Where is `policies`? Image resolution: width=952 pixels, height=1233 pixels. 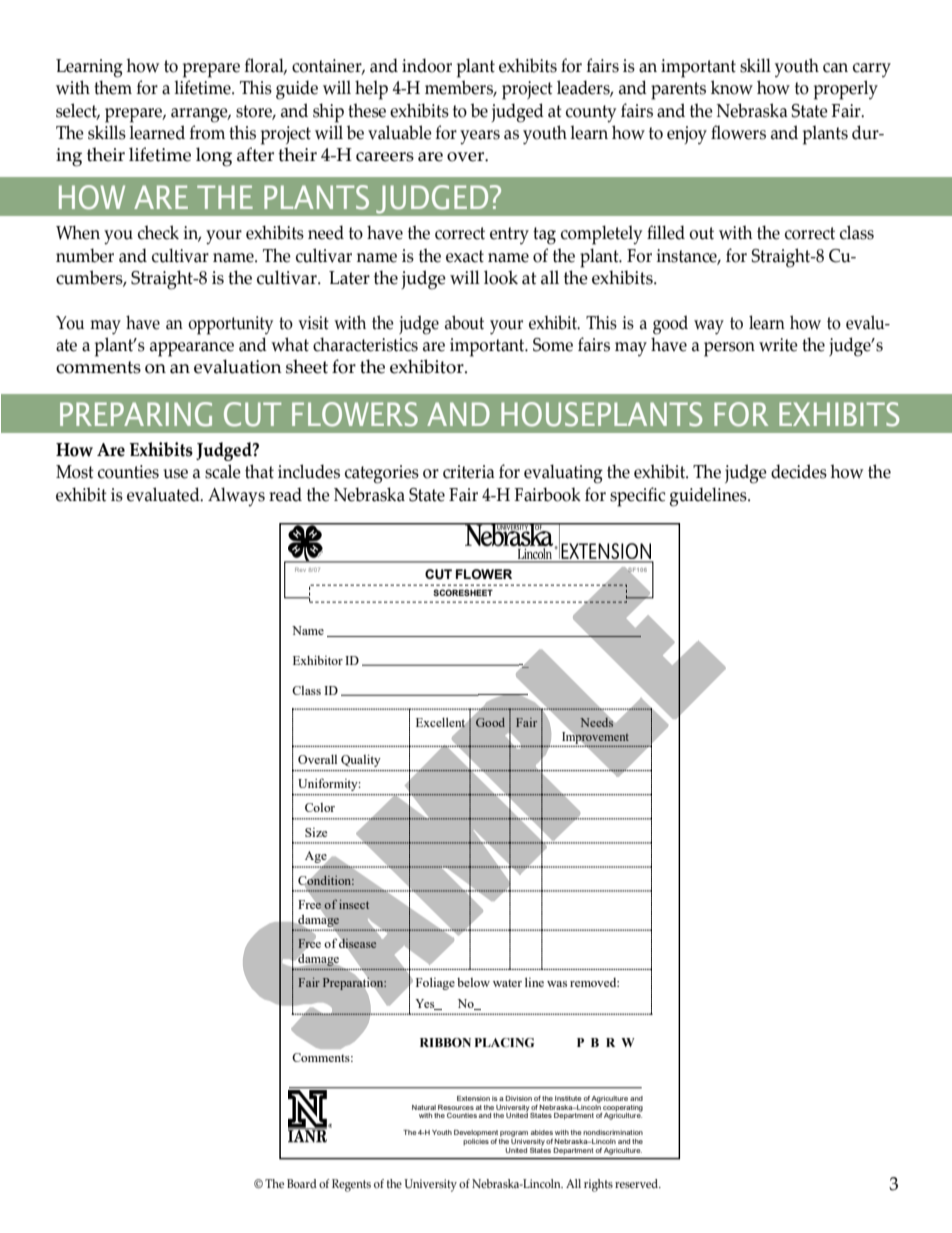
policies is located at coordinates (476, 1142).
